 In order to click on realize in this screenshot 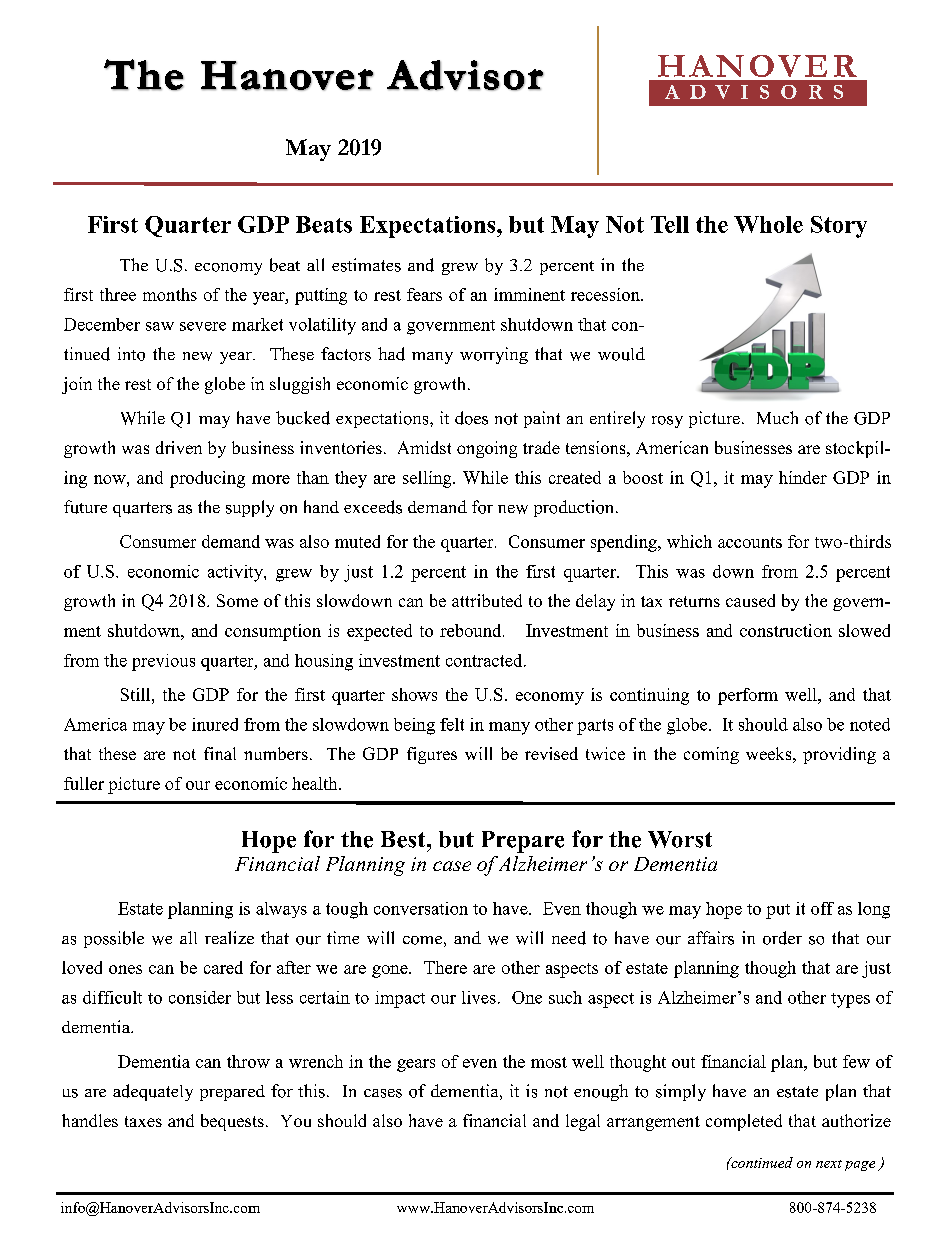, I will do `click(229, 937)`.
